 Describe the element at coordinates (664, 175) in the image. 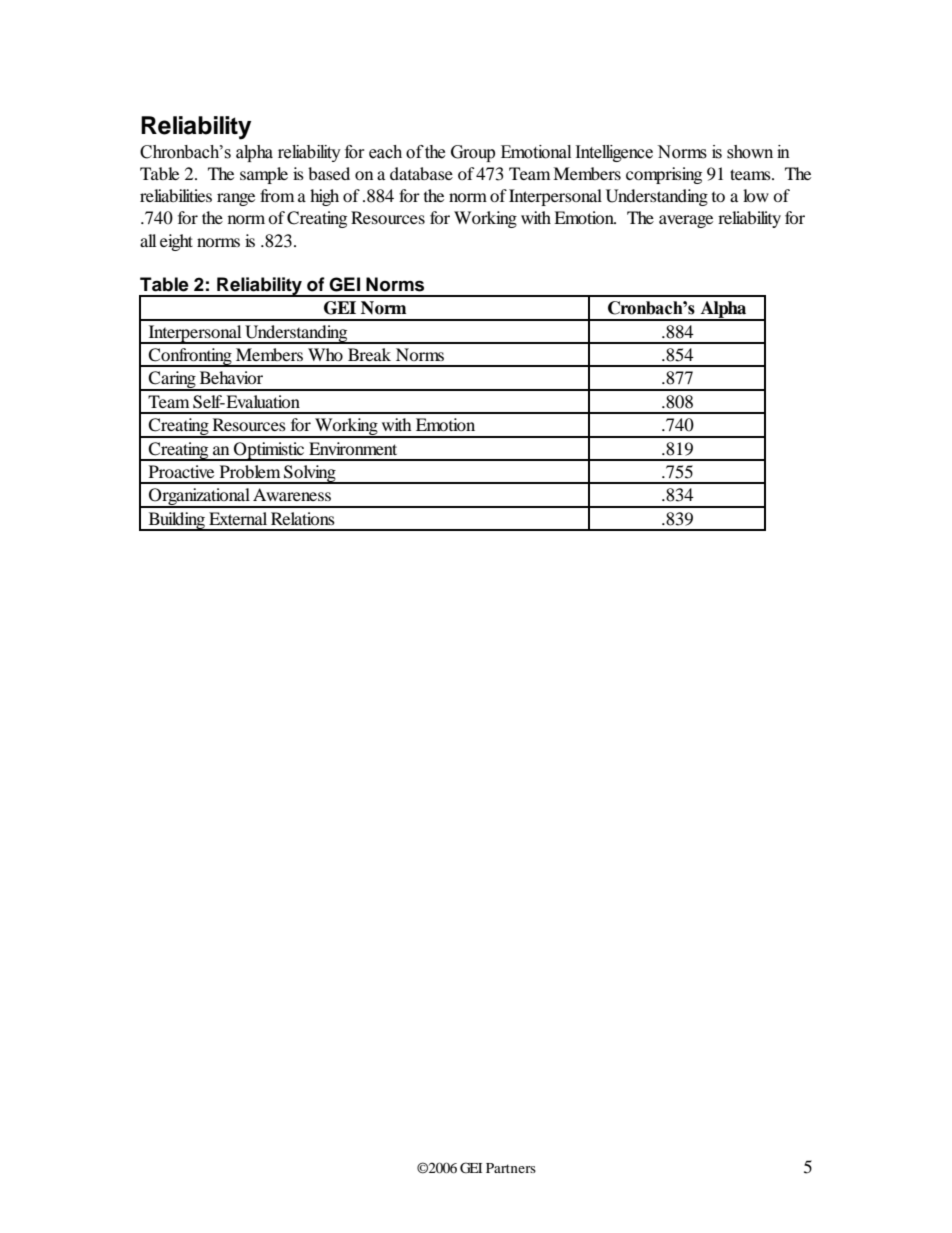

I see `comprising` at that location.
